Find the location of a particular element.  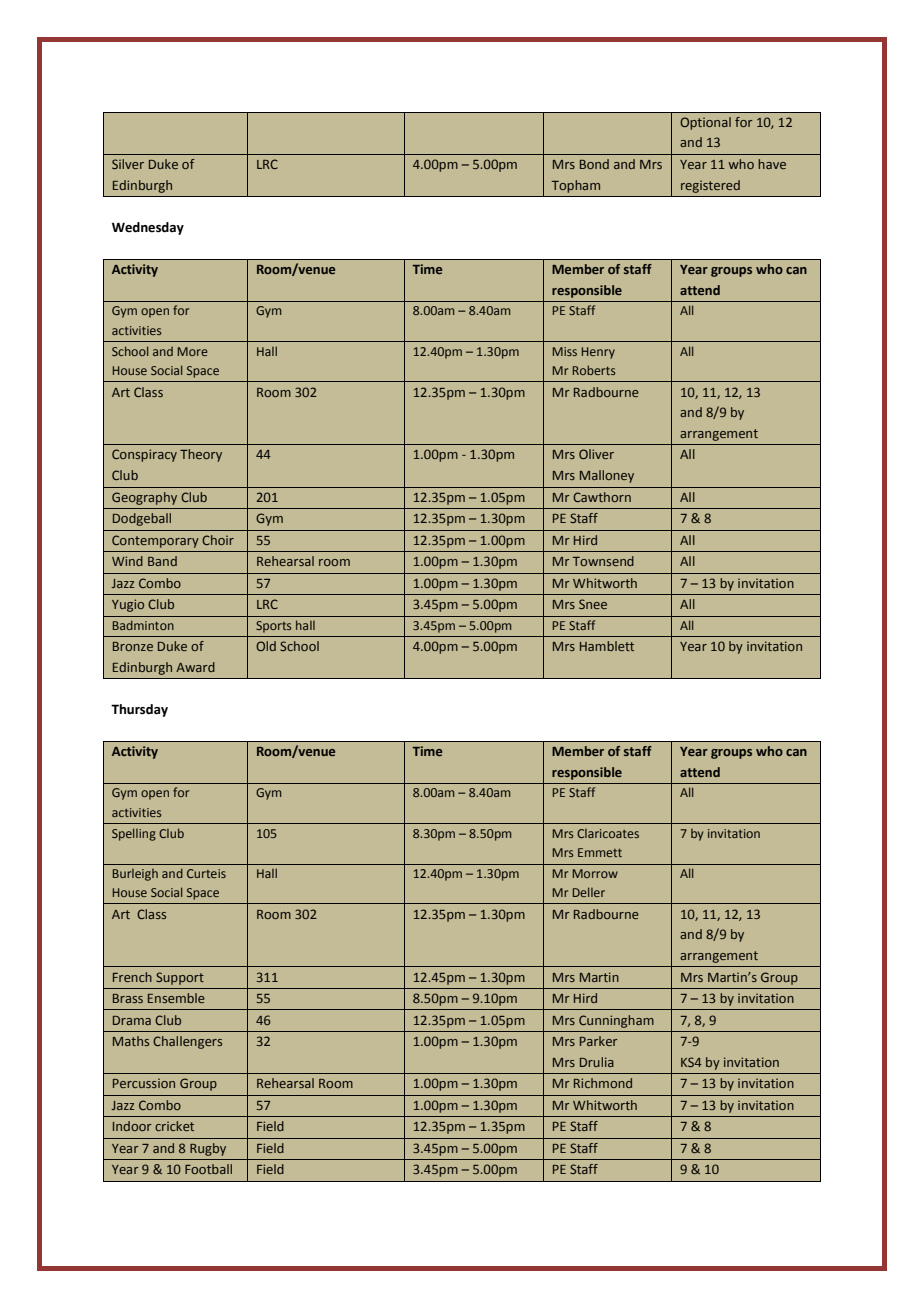

Theory is located at coordinates (201, 455).
